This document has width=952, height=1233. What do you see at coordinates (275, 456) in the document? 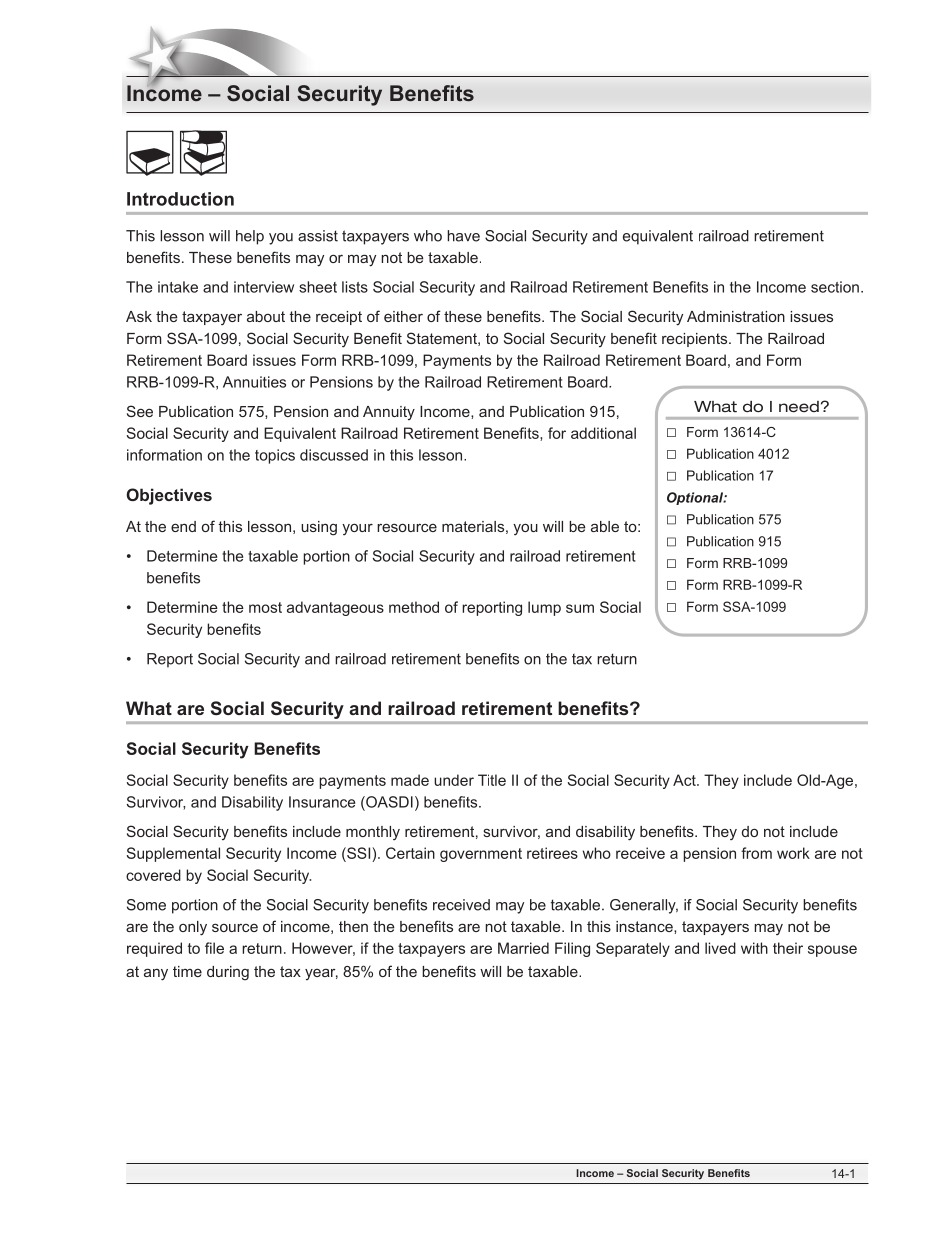
I see `topics` at bounding box center [275, 456].
